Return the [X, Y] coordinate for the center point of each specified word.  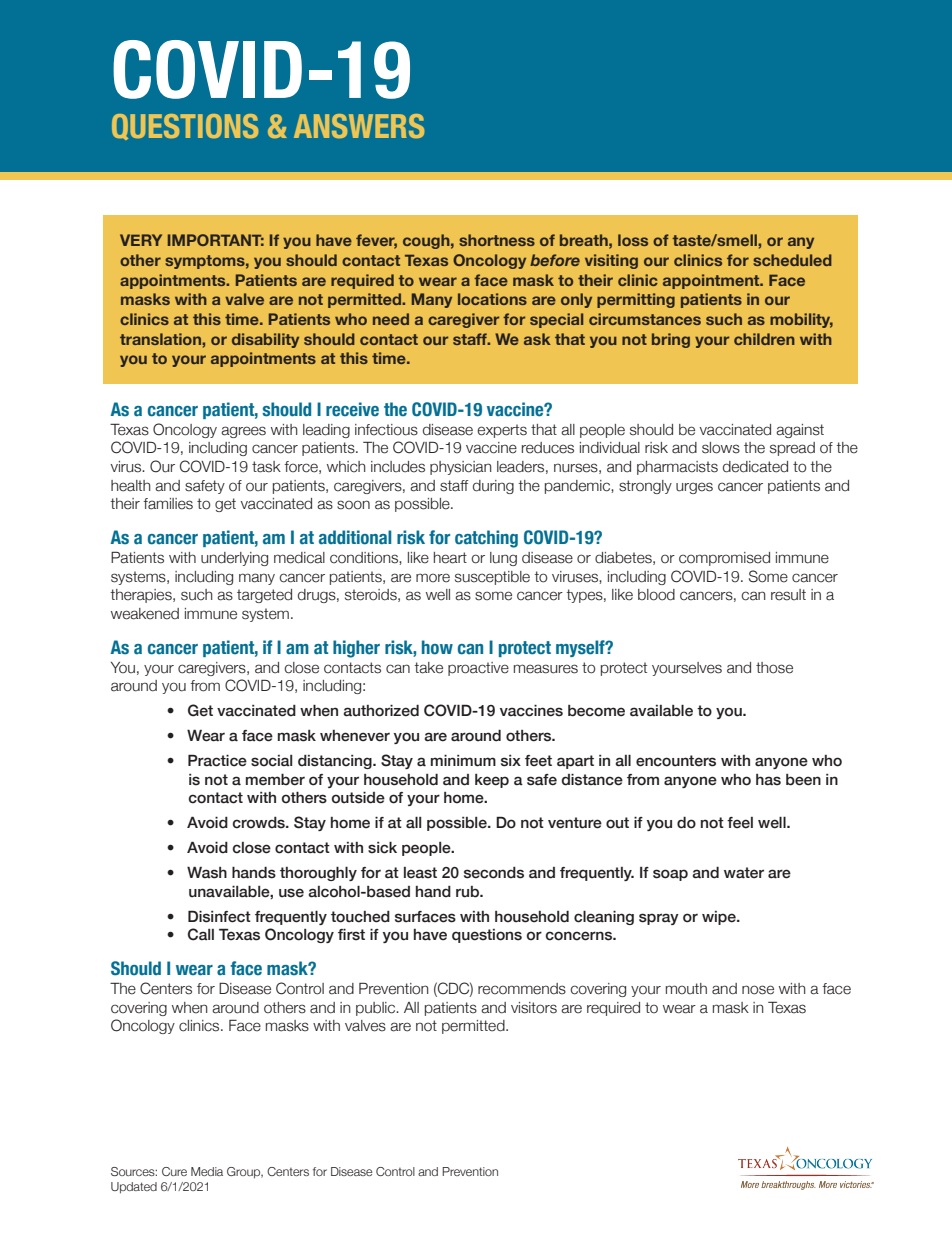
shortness [497, 240]
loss [633, 240]
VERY [141, 240]
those [774, 668]
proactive [478, 669]
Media [207, 1171]
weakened [145, 614]
